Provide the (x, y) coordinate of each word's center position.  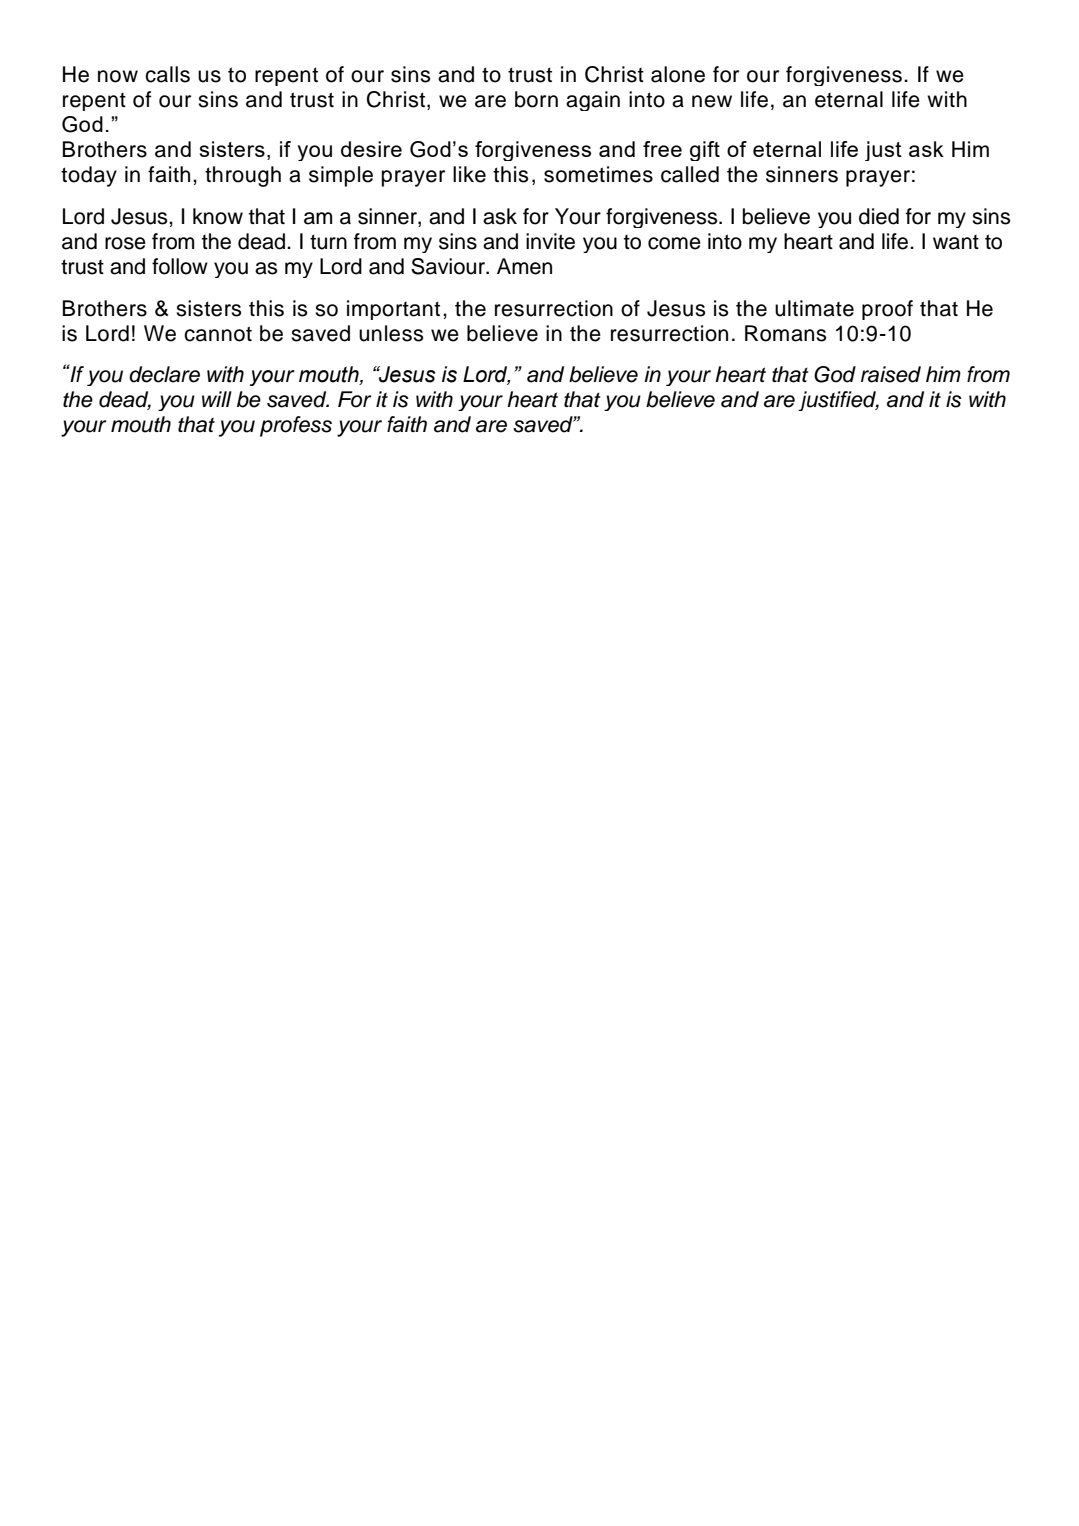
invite (550, 241)
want (956, 242)
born (536, 99)
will (217, 399)
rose (125, 243)
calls (167, 74)
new (712, 101)
